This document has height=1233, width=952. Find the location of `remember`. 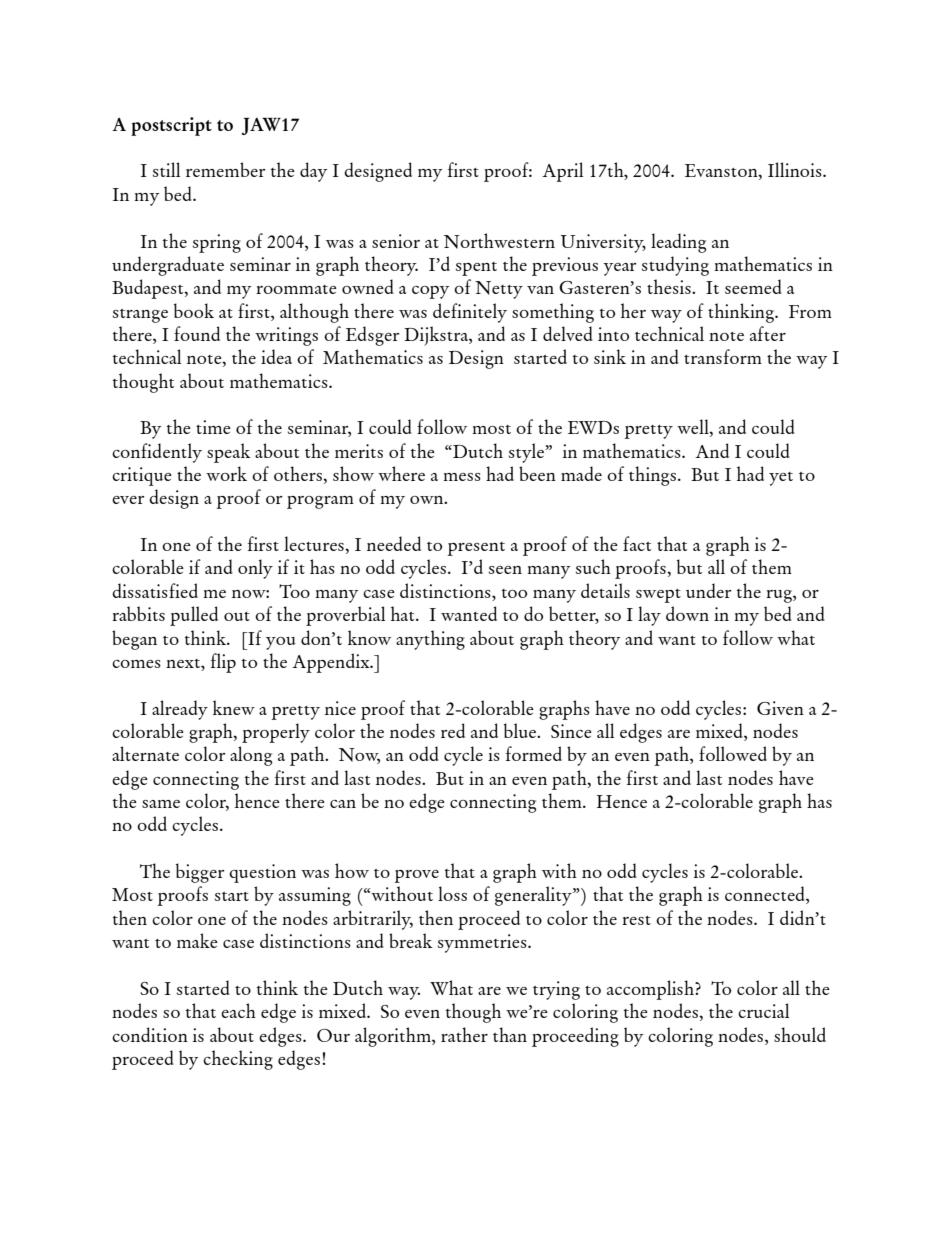

remember is located at coordinates (226, 169).
